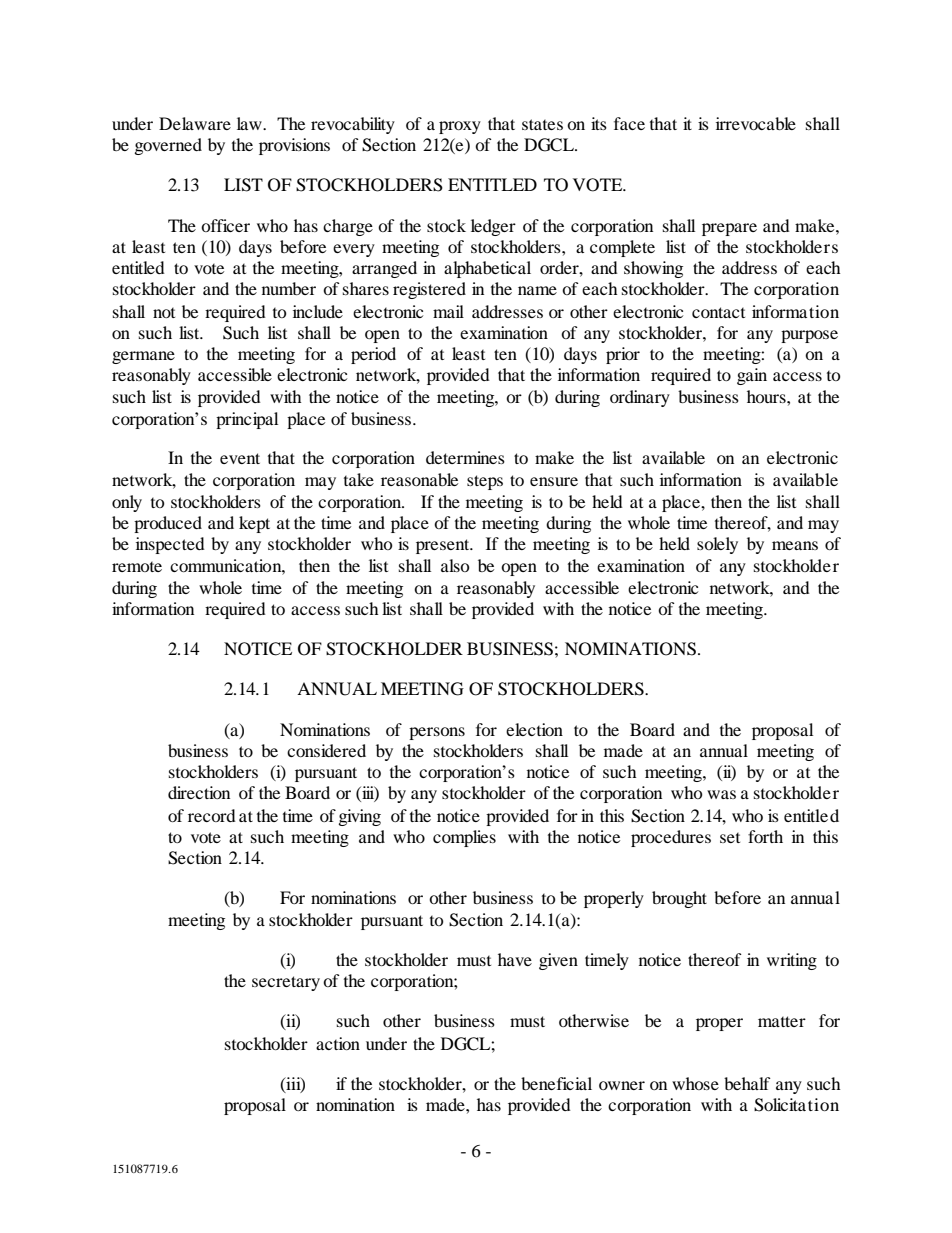 The image size is (952, 1233). What do you see at coordinates (199, 792) in the page?
I see `direction` at bounding box center [199, 792].
